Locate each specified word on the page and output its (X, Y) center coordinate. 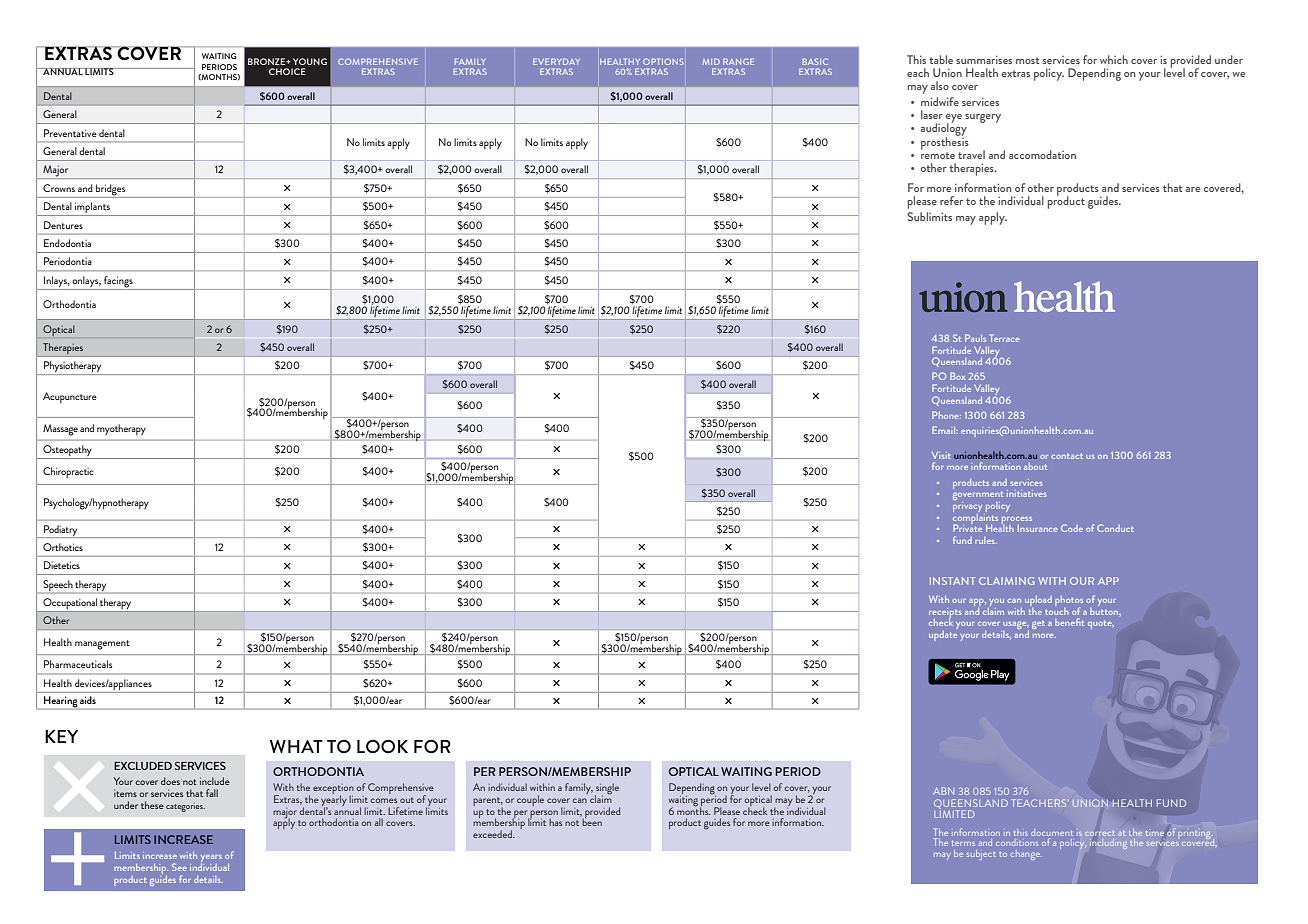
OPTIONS (663, 61)
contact (1067, 456)
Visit (941, 455)
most (1027, 60)
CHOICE (287, 71)
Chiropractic (68, 472)
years (211, 860)
